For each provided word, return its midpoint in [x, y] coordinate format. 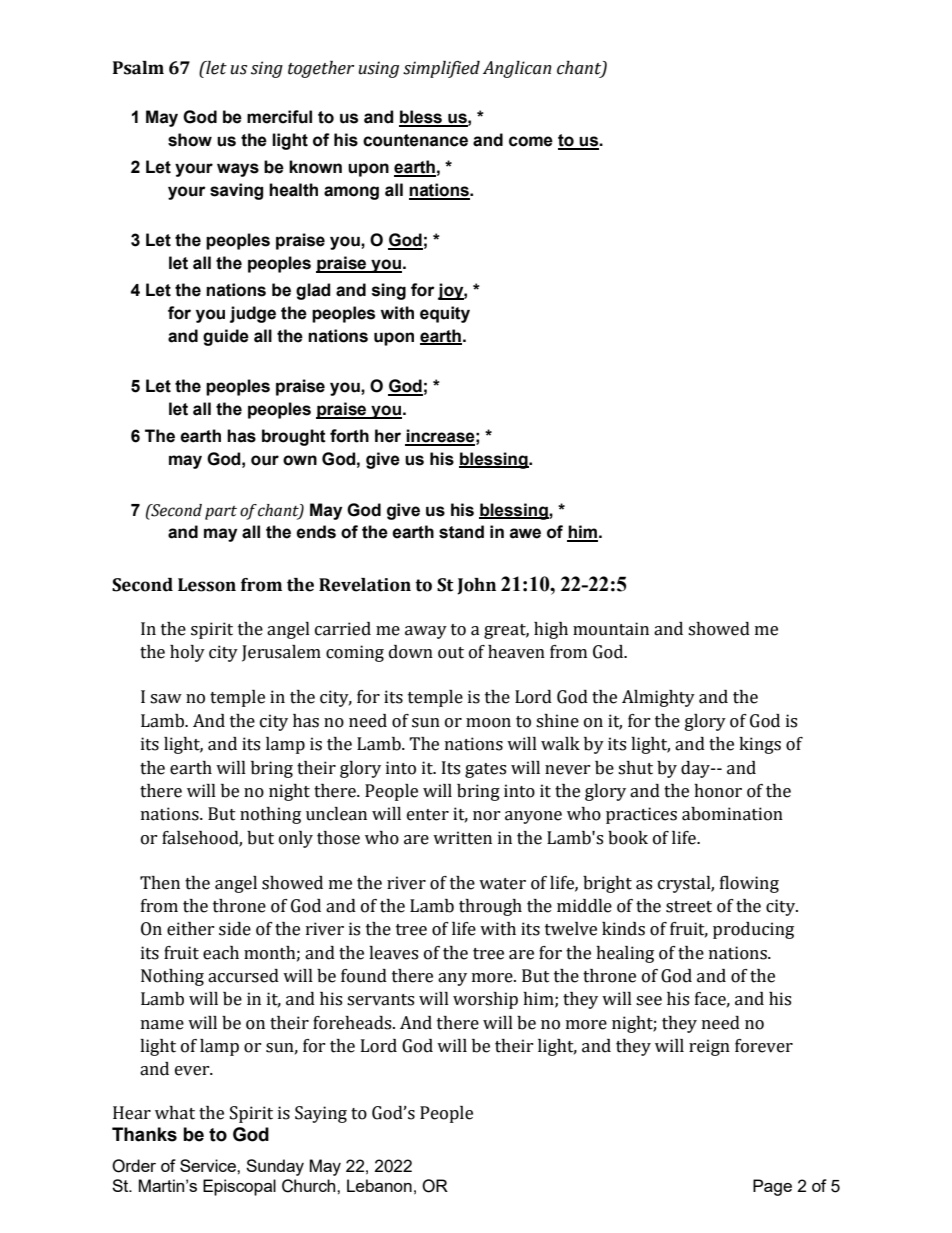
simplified [441, 69]
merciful [279, 117]
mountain [611, 629]
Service [209, 1165]
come [531, 141]
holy [187, 653]
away [426, 632]
